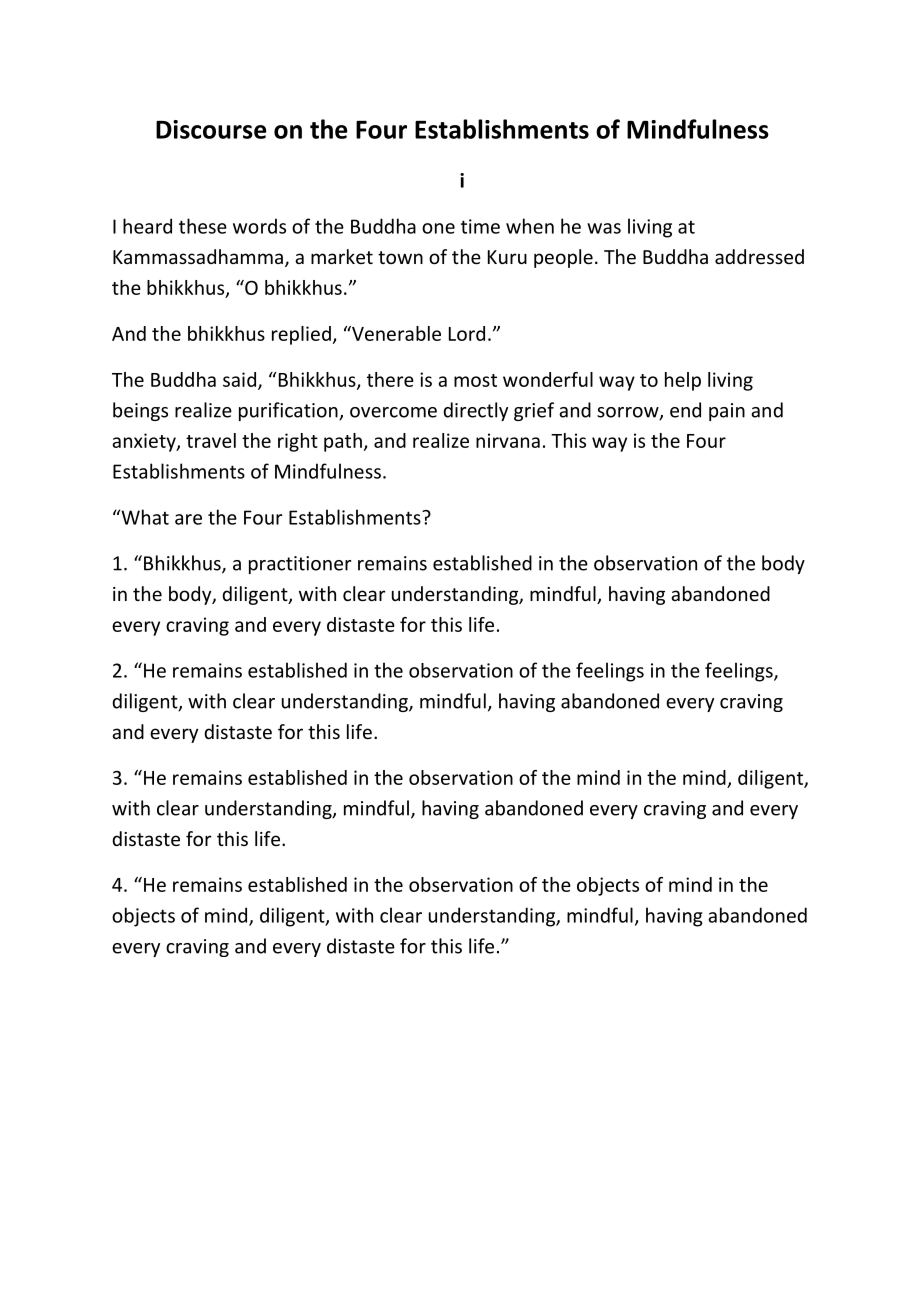  Describe the element at coordinates (211, 440) in the image. I see `travel` at that location.
